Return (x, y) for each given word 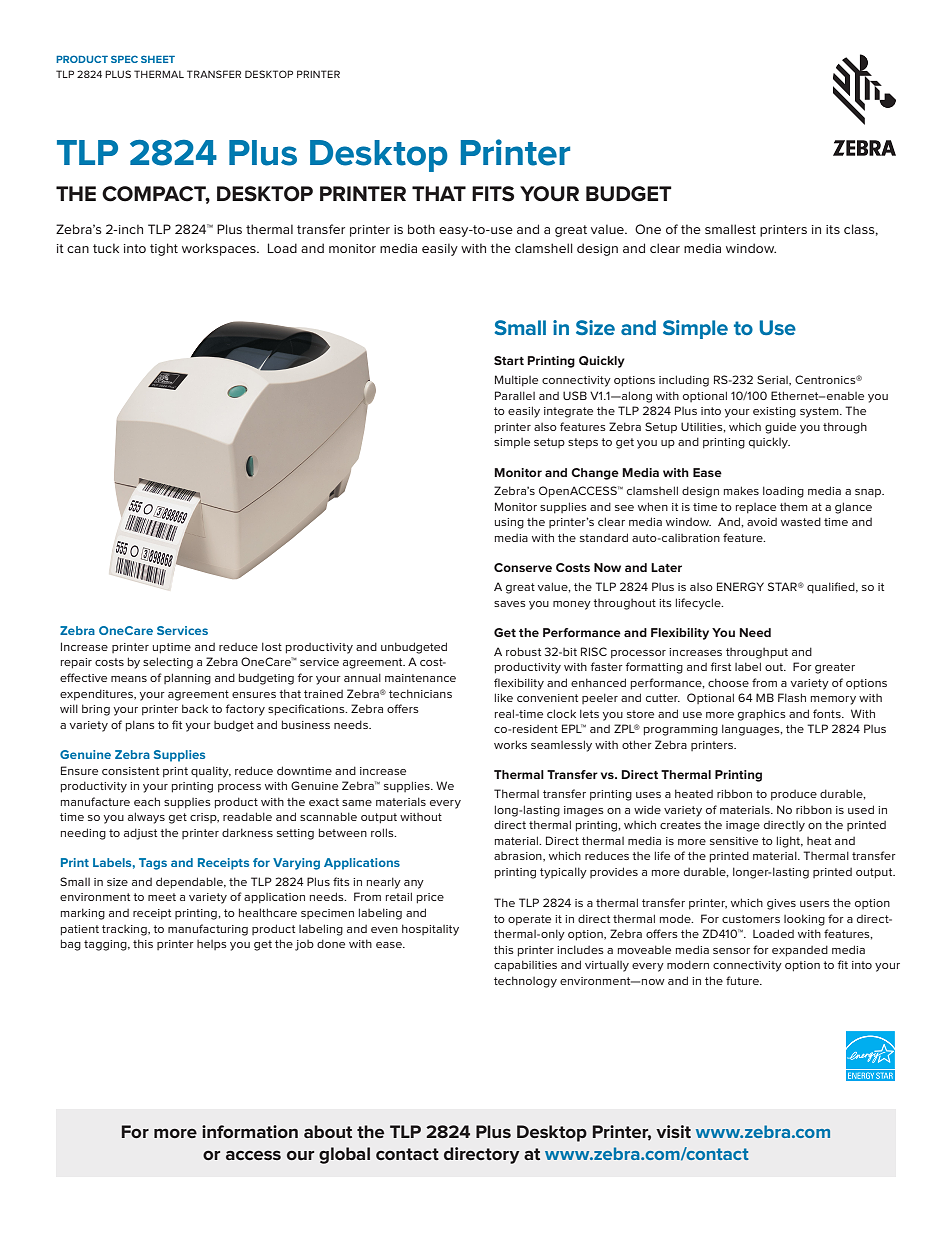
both (421, 229)
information (250, 1131)
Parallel (515, 395)
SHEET (158, 59)
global (344, 1155)
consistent (130, 771)
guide (780, 428)
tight (164, 249)
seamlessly (561, 746)
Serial (773, 380)
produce (794, 795)
